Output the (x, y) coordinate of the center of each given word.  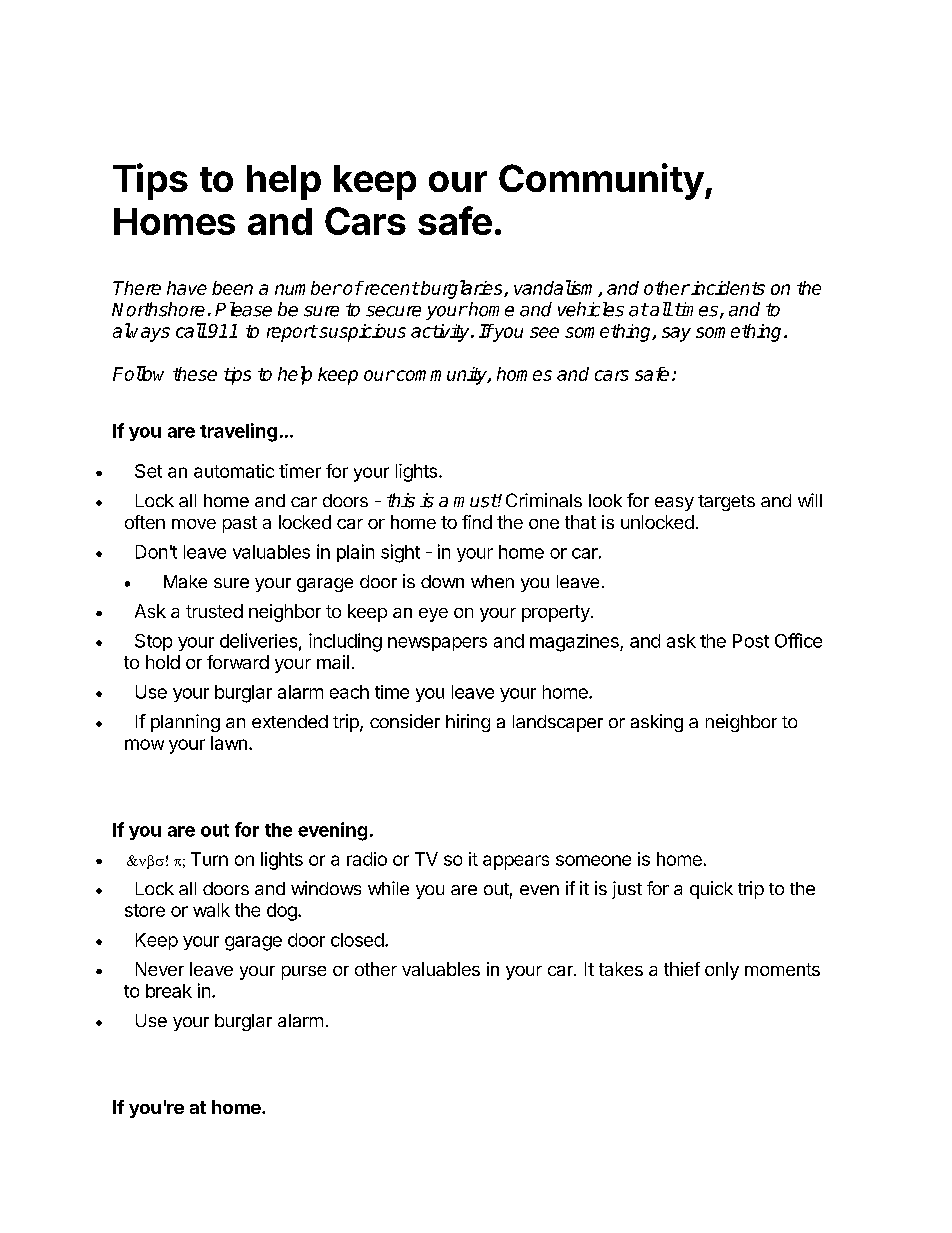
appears (516, 862)
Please (243, 309)
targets (726, 503)
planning (185, 723)
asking (657, 723)
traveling (238, 432)
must (476, 501)
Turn (209, 859)
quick (711, 890)
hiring (468, 723)
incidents (728, 288)
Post (751, 641)
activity (441, 333)
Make (185, 581)
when (492, 581)
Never (160, 969)
